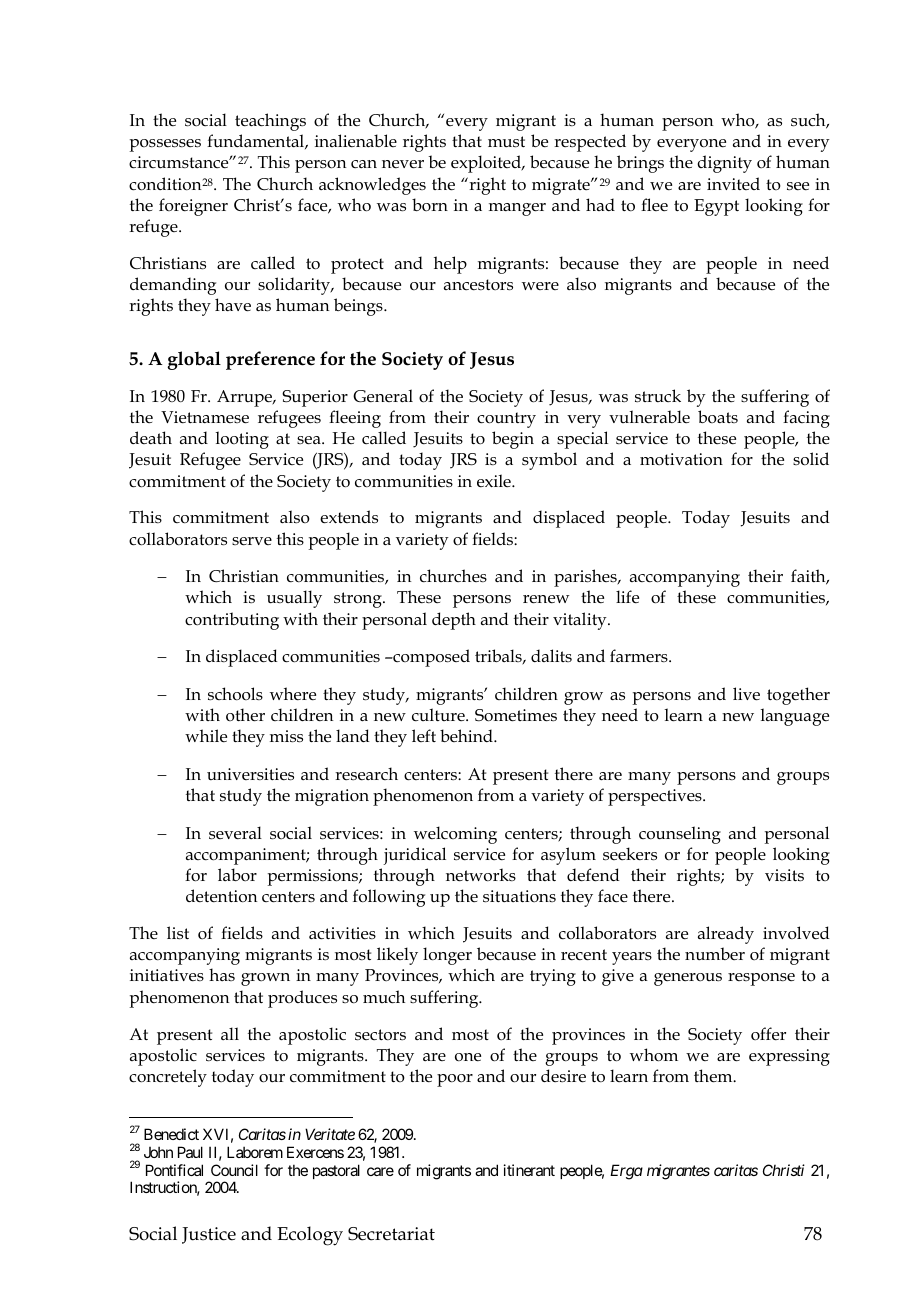 The width and height of the image is (924, 1308). What do you see at coordinates (234, 1170) in the image?
I see `Council` at bounding box center [234, 1170].
